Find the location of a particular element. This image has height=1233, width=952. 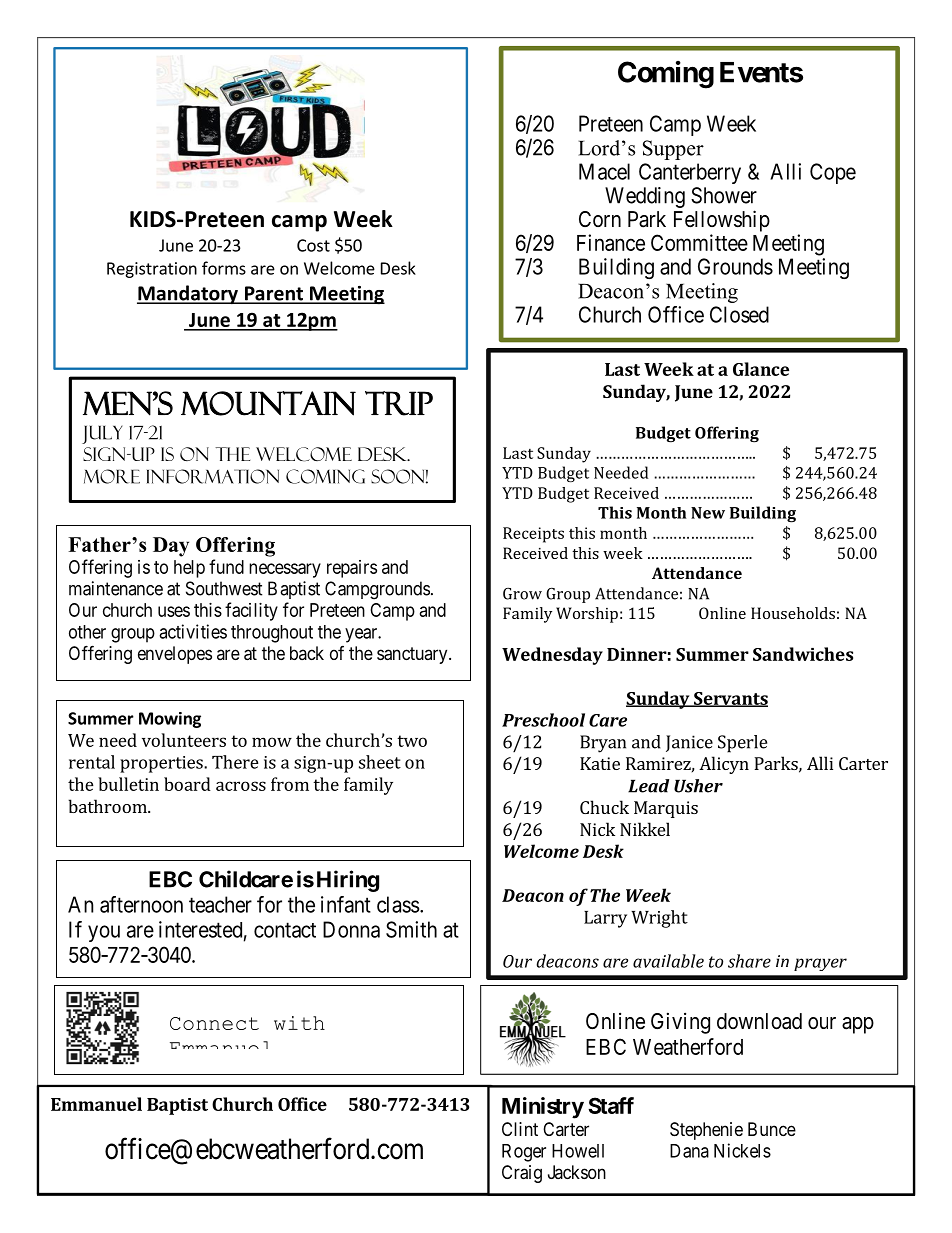

Shower is located at coordinates (724, 195).
